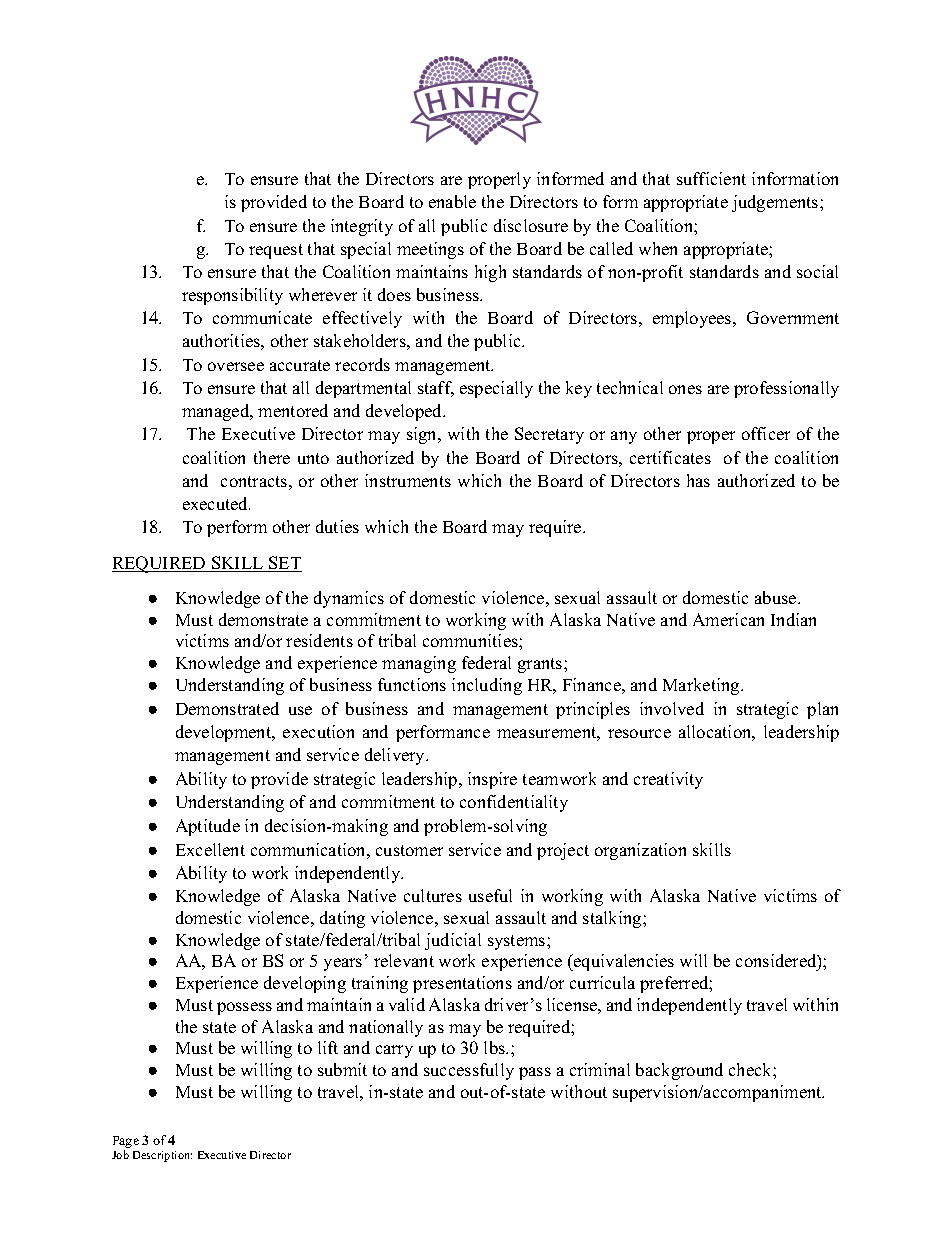 This image has height=1233, width=952. I want to click on sign, so click(423, 435).
